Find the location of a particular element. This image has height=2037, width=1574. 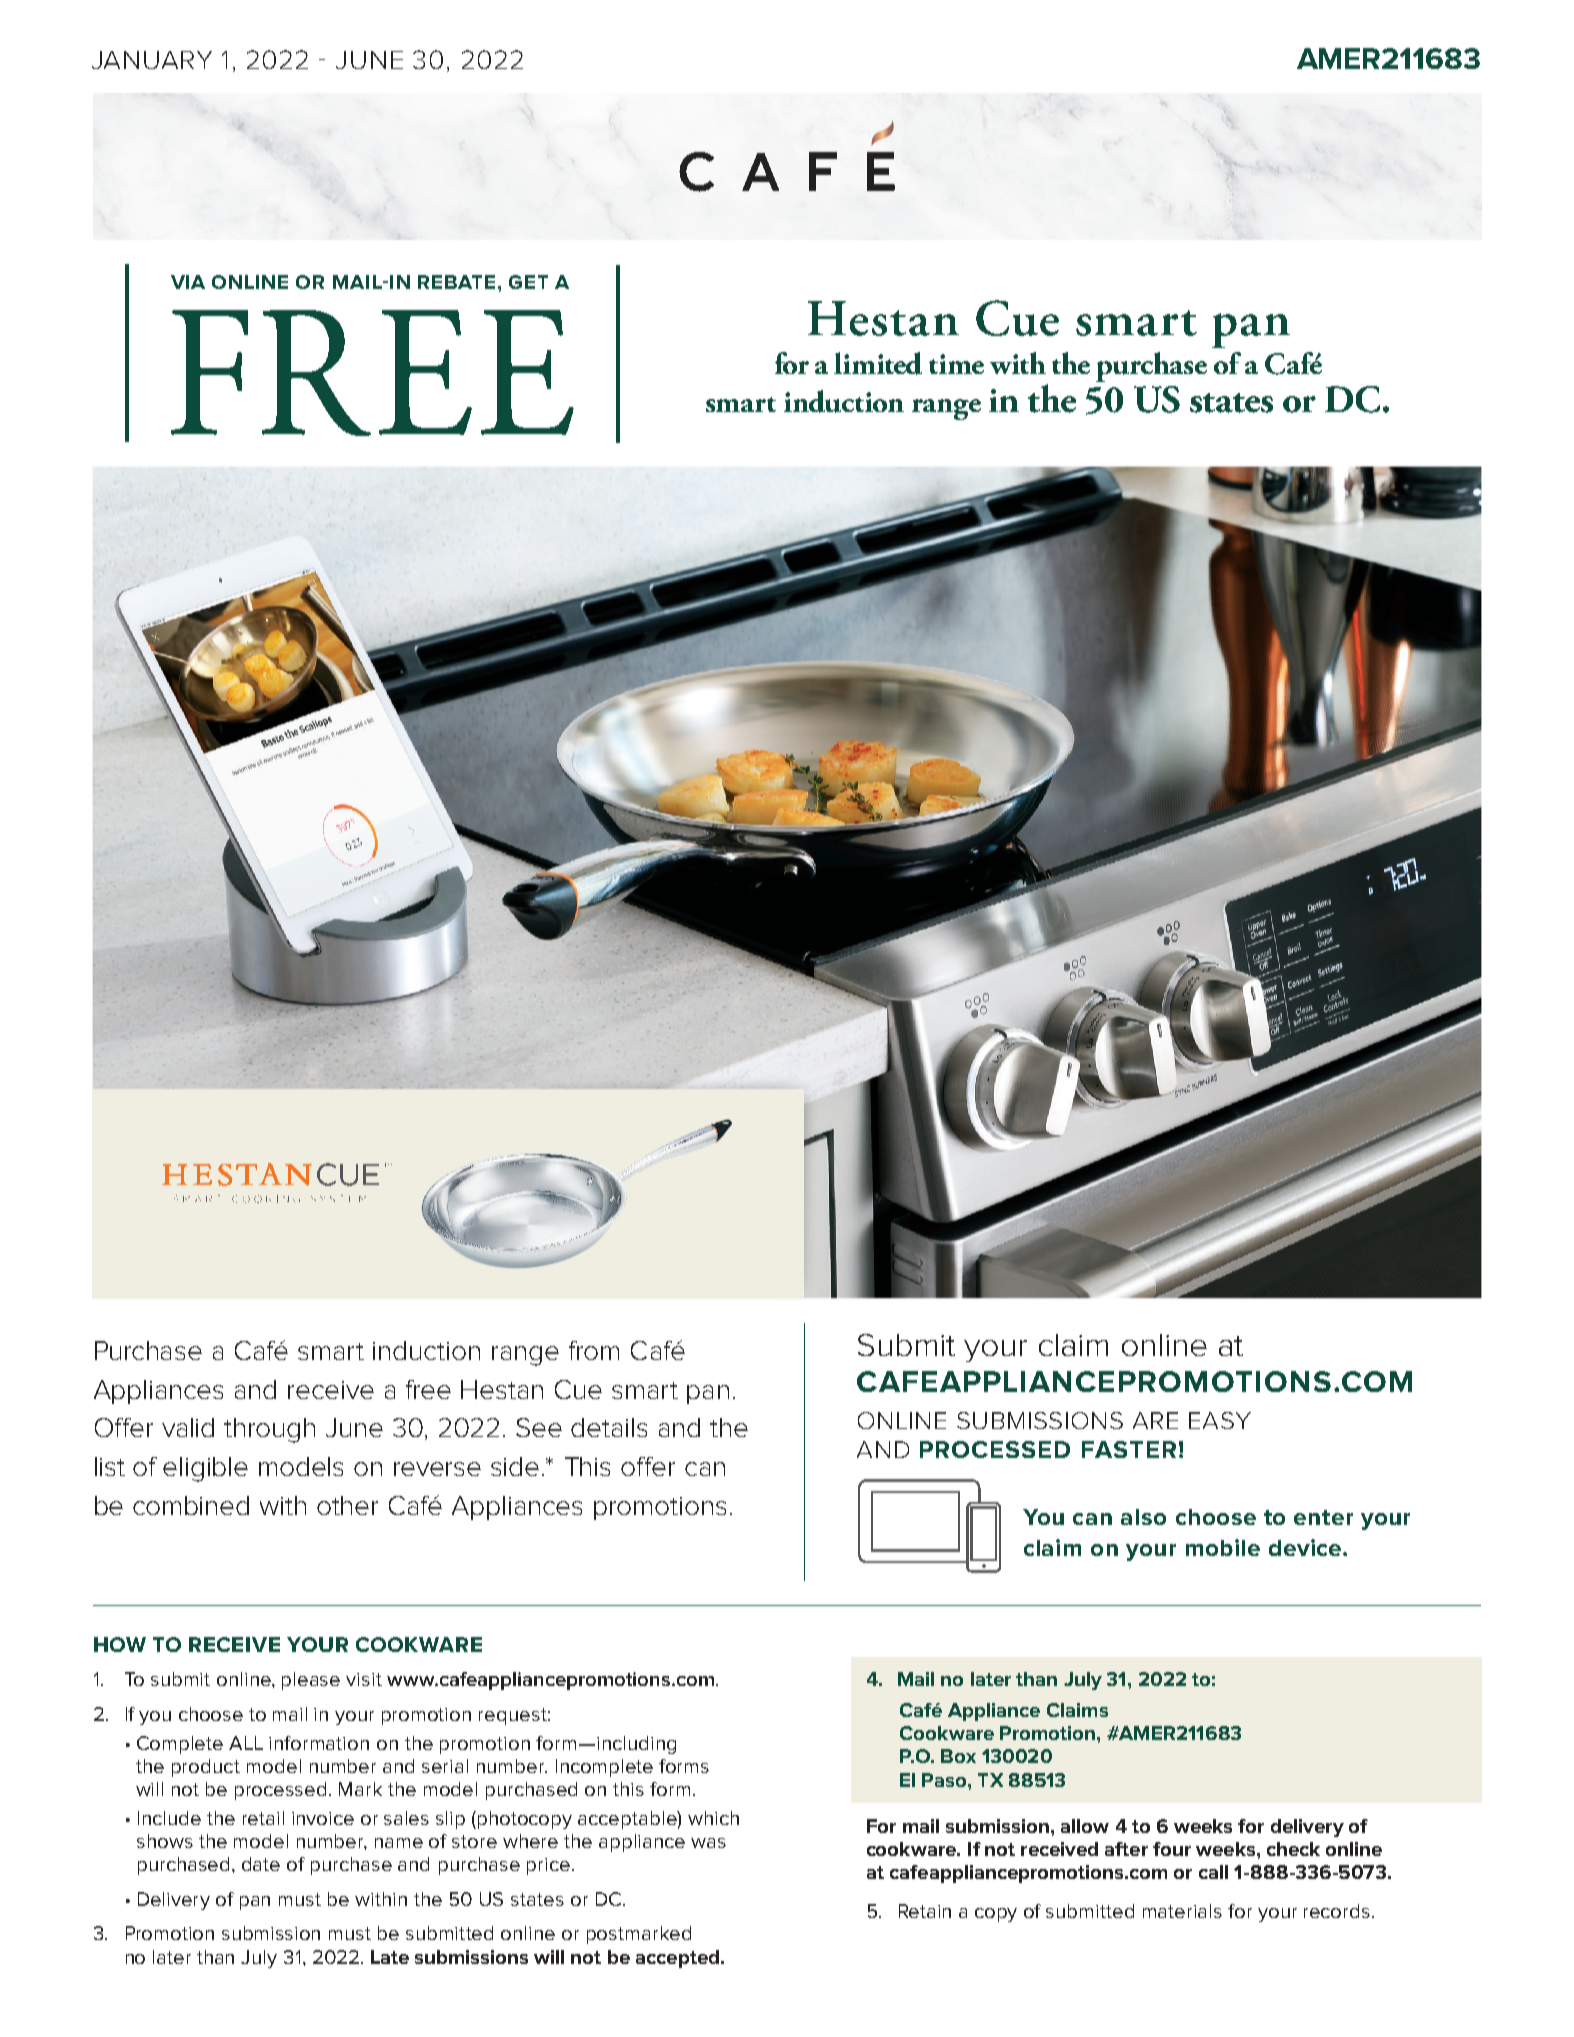

GET is located at coordinates (528, 282).
